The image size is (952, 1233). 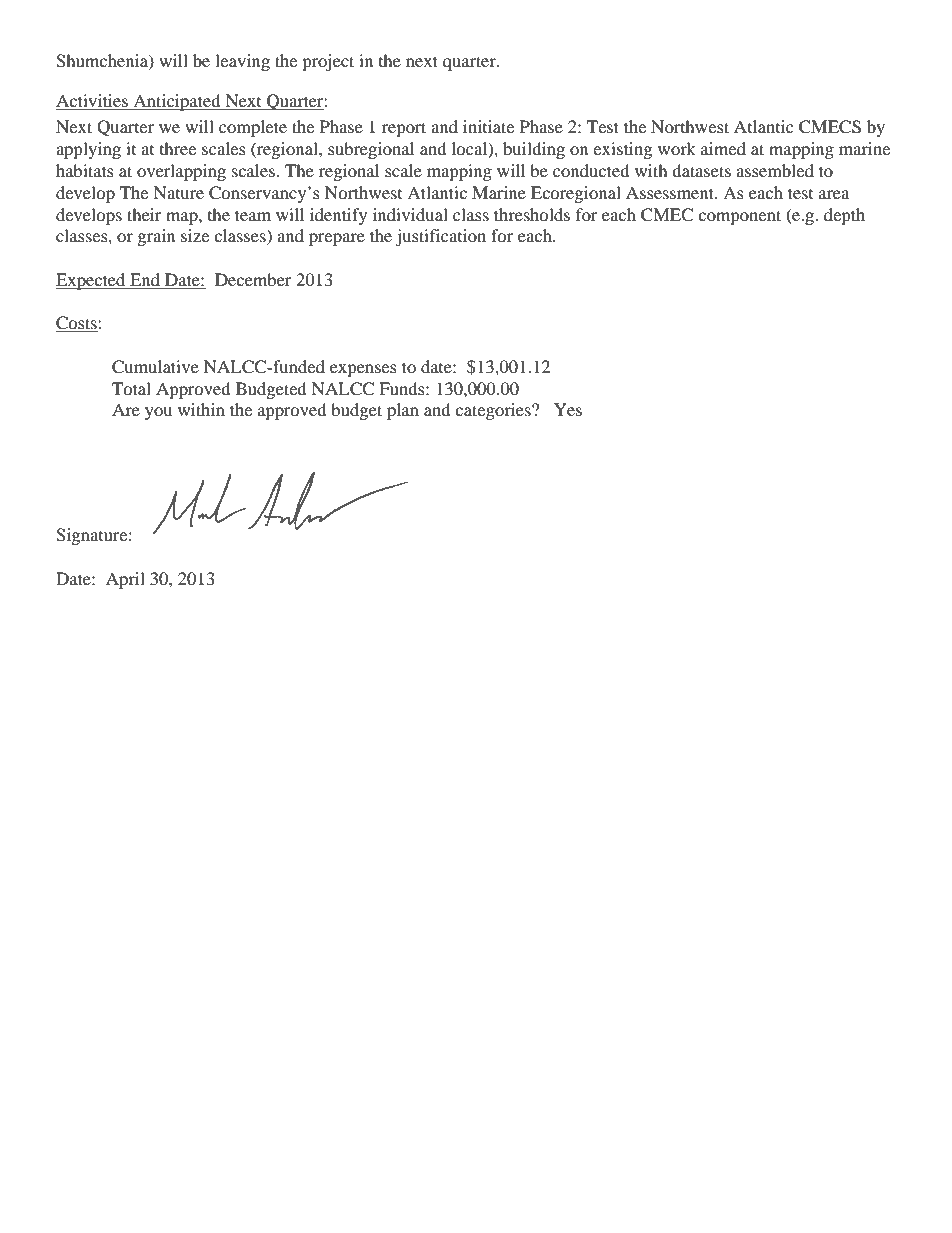 I want to click on Anticipated, so click(x=177, y=102).
